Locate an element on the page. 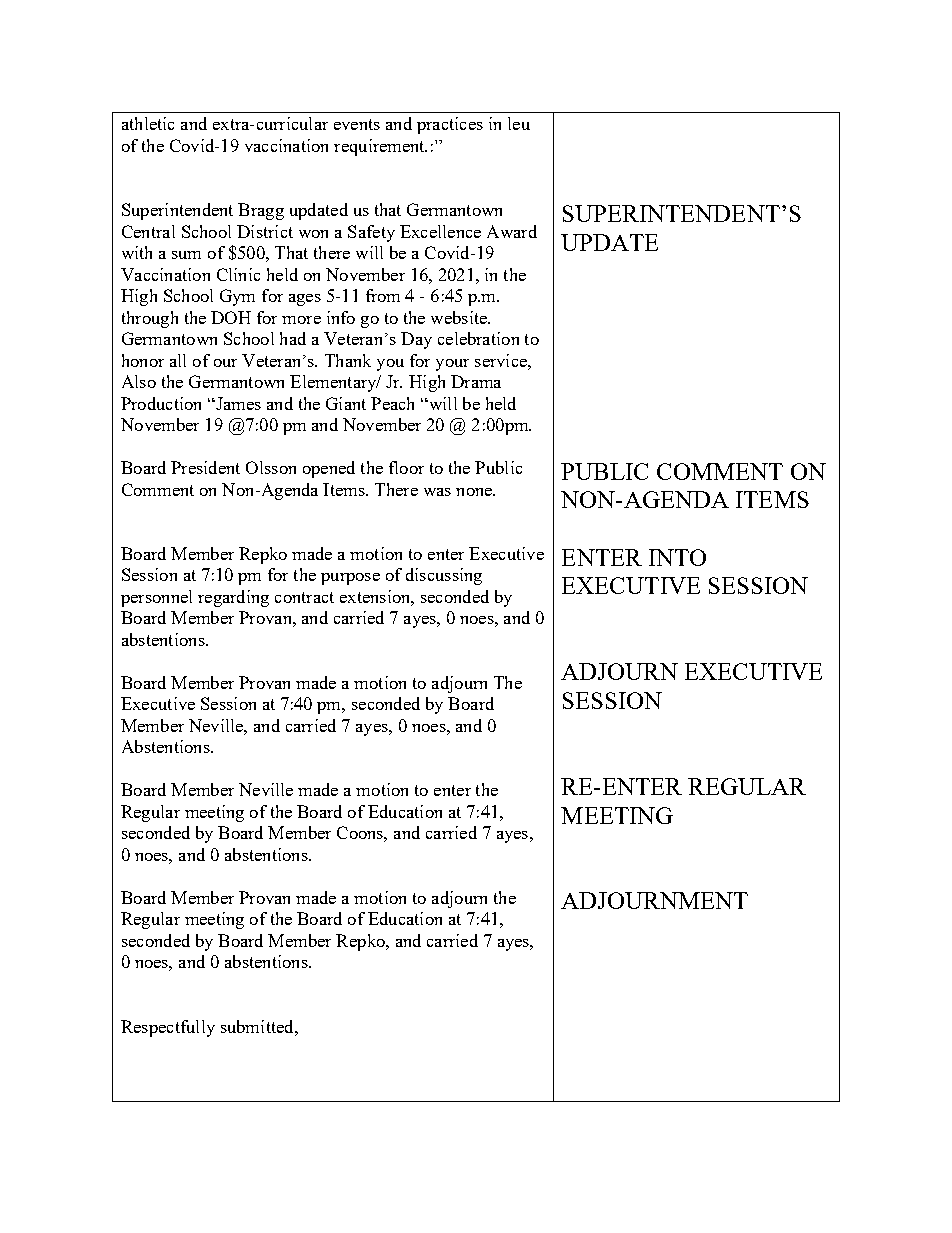  regarding is located at coordinates (233, 598).
